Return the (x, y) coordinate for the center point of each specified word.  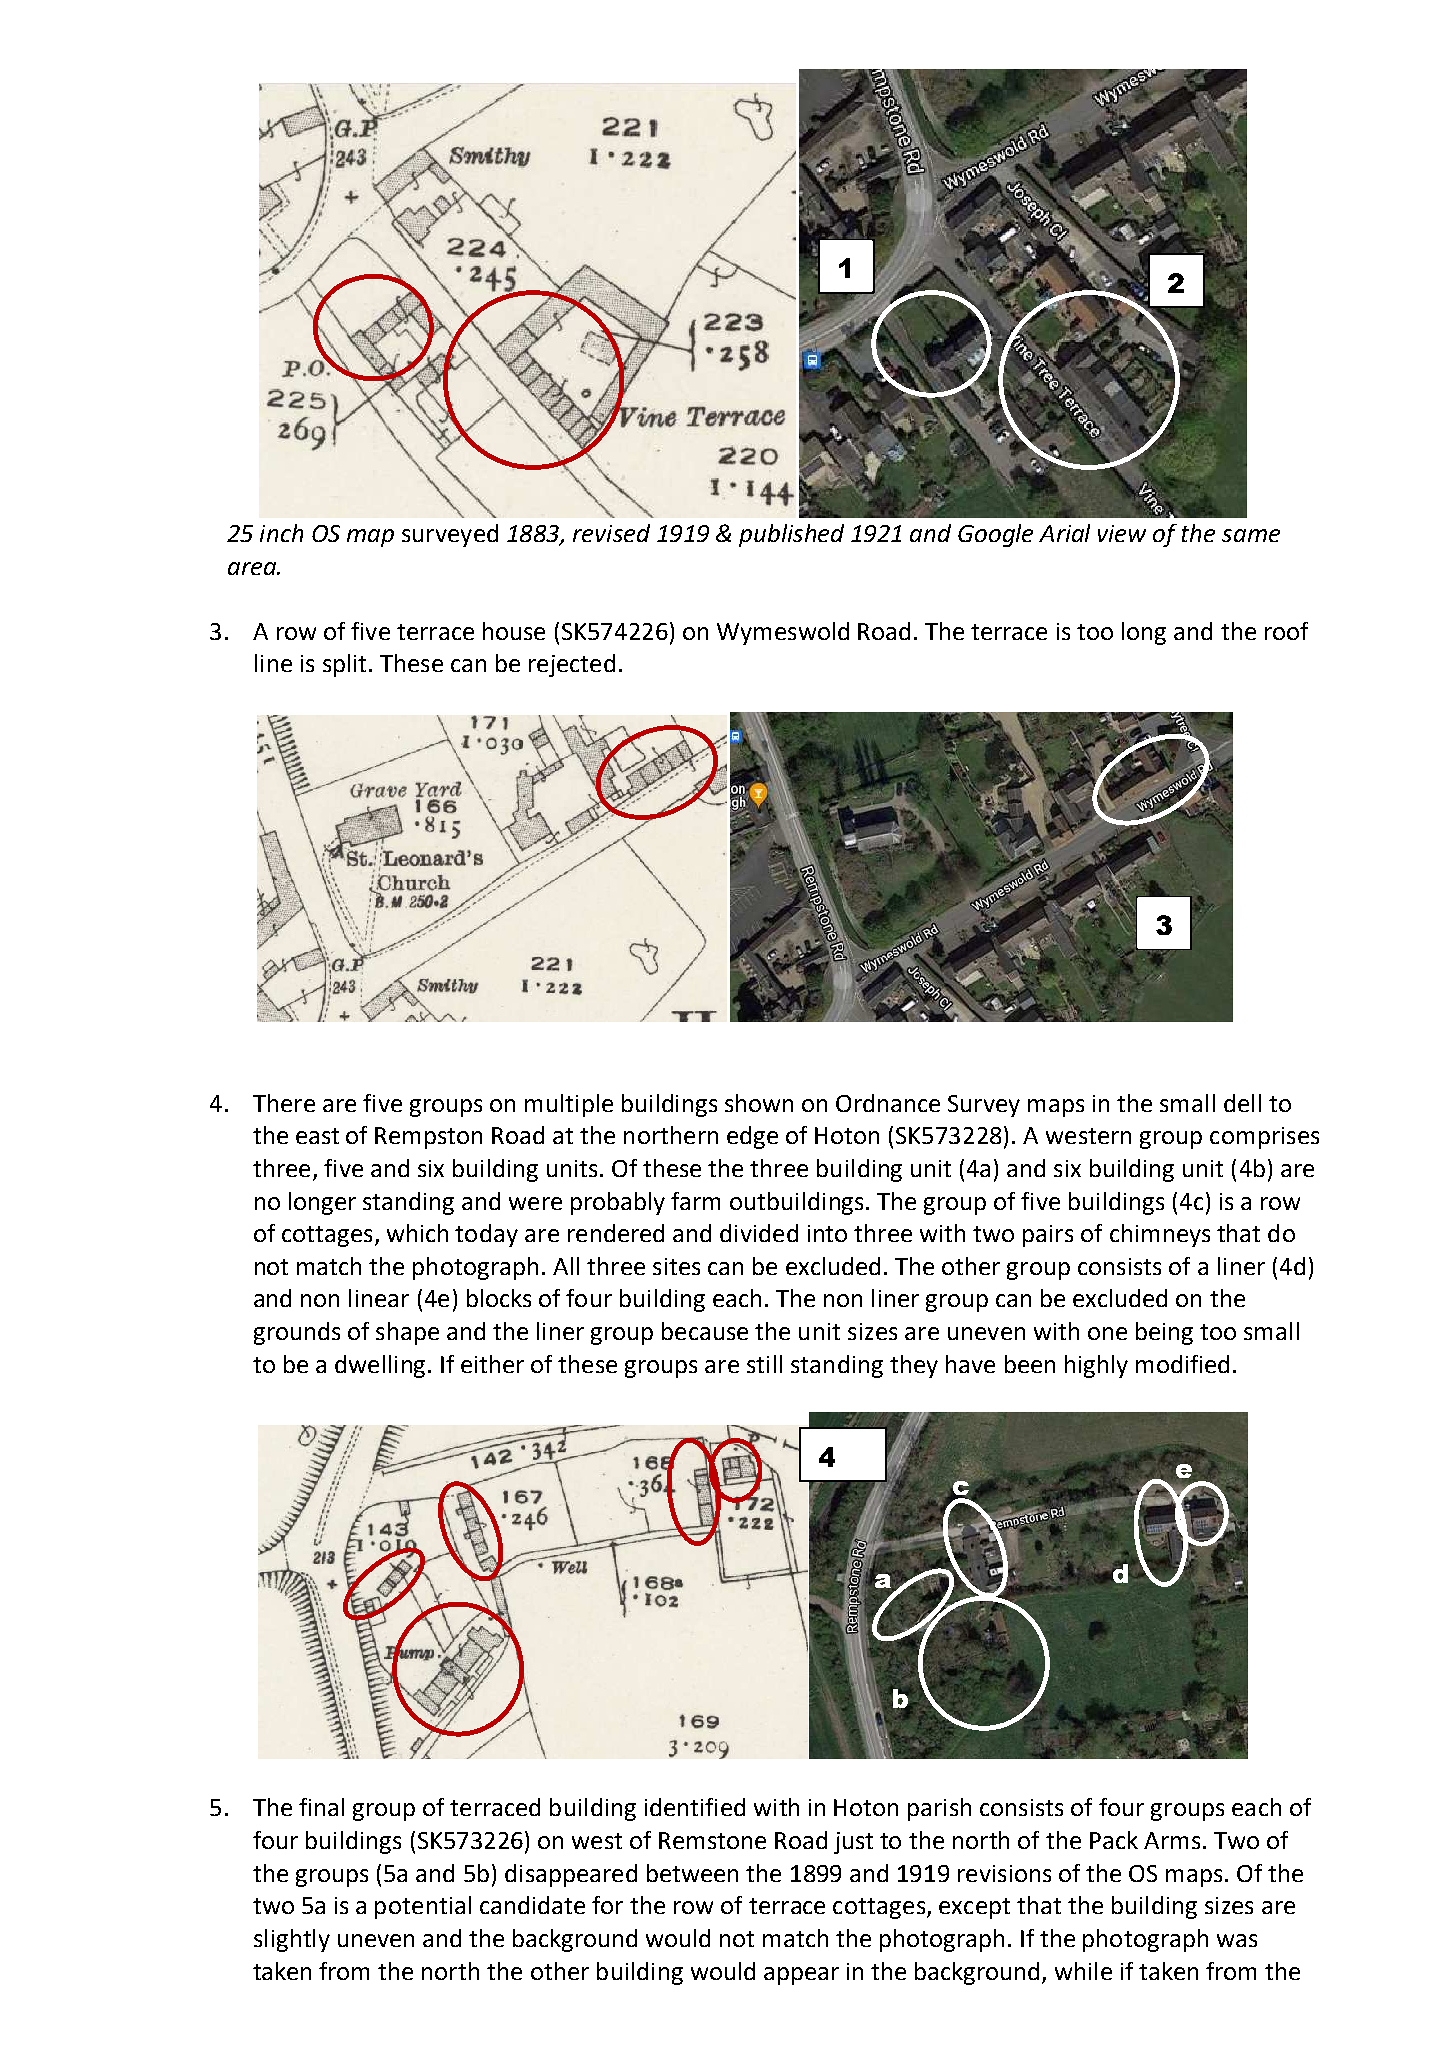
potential (423, 1907)
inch (281, 533)
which (417, 1233)
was (1237, 1940)
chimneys (1160, 1235)
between (692, 1873)
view (1122, 533)
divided (759, 1233)
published (791, 535)
